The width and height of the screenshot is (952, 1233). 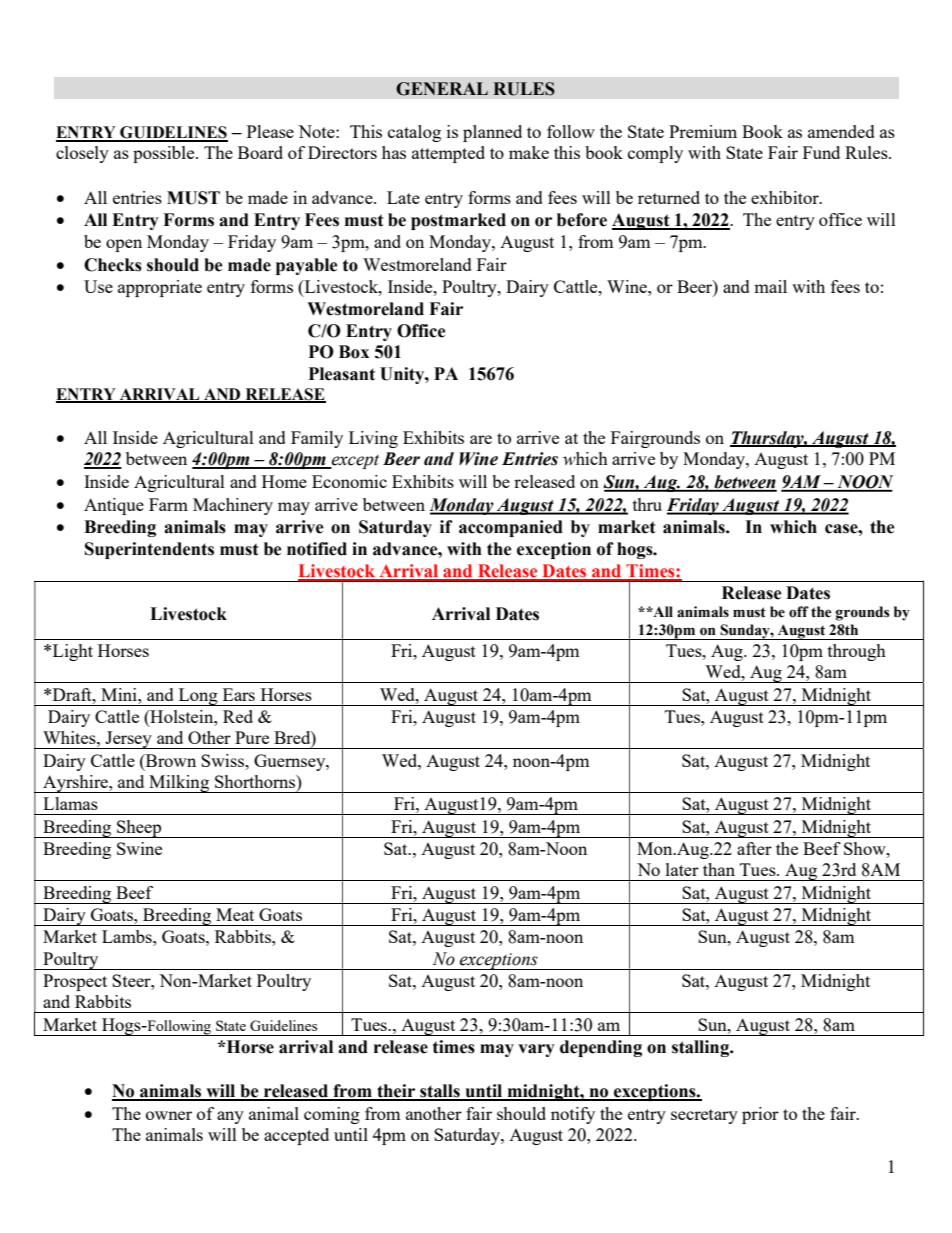 What do you see at coordinates (511, 528) in the screenshot?
I see `accompanied` at bounding box center [511, 528].
